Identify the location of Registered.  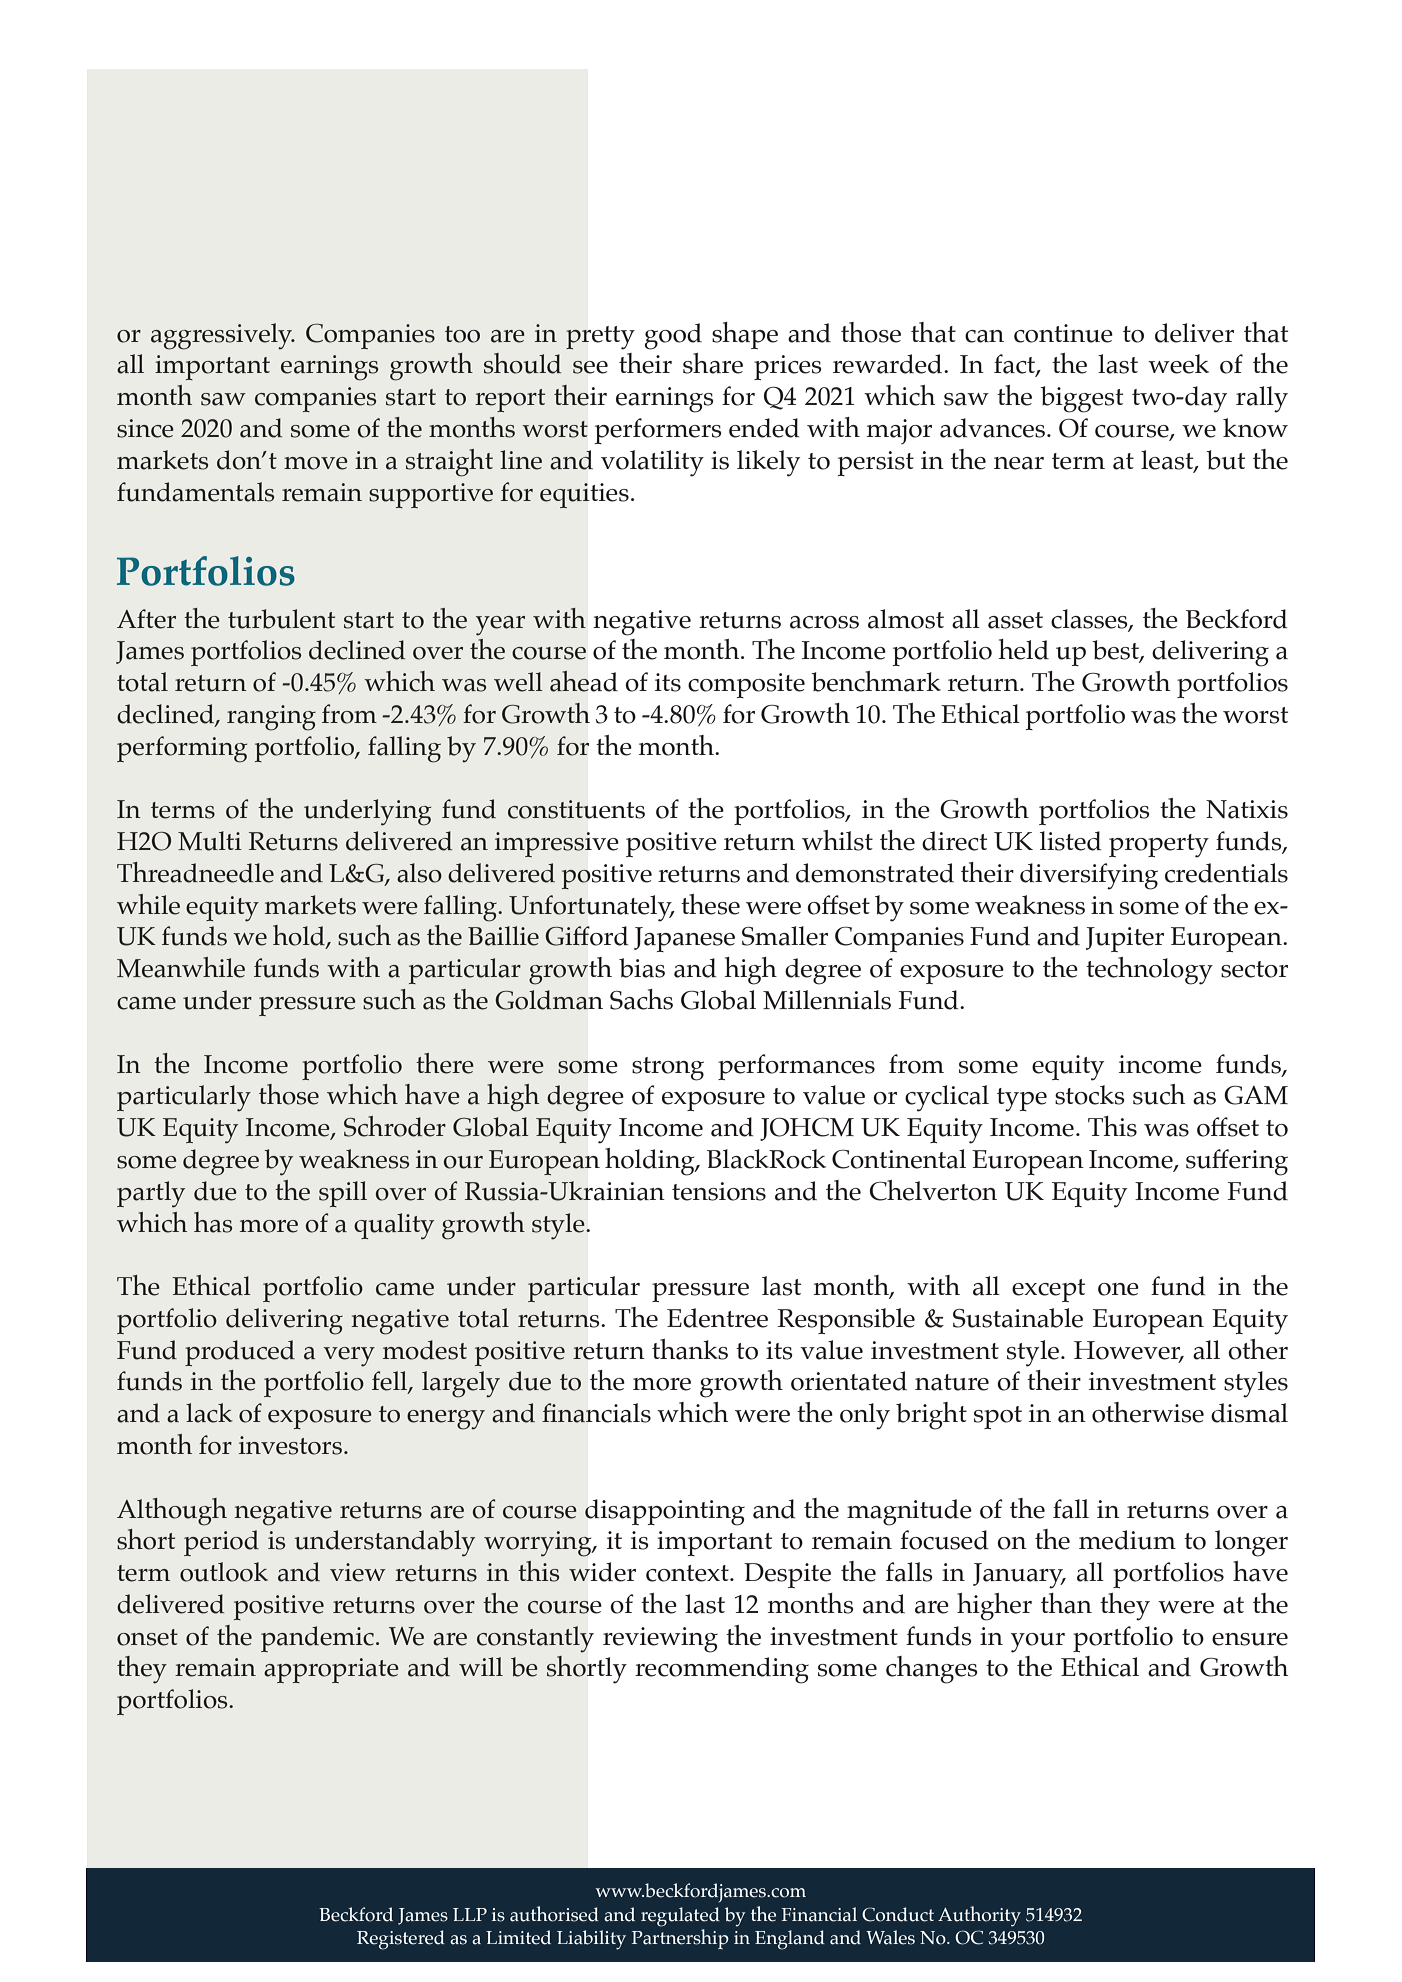
(401, 1940).
